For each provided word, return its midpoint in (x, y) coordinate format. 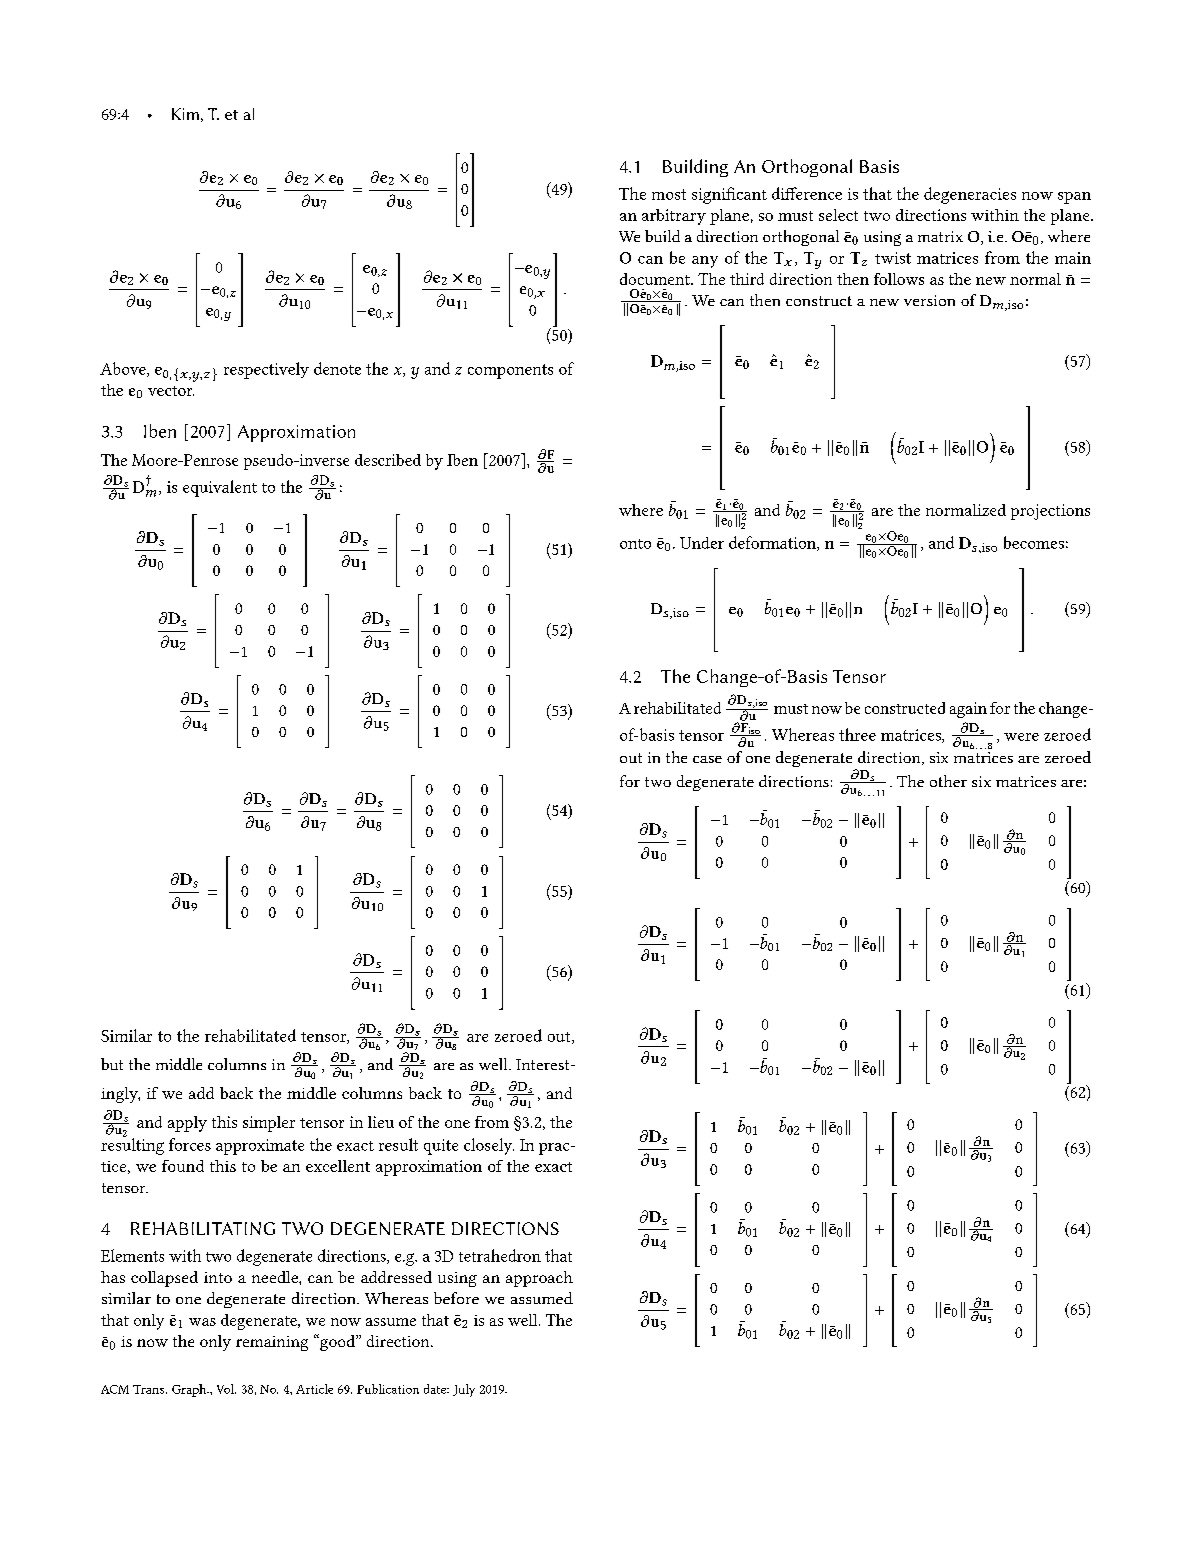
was (202, 1322)
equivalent (220, 488)
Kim (185, 114)
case (707, 759)
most (669, 194)
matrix (940, 236)
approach (539, 1279)
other (948, 781)
